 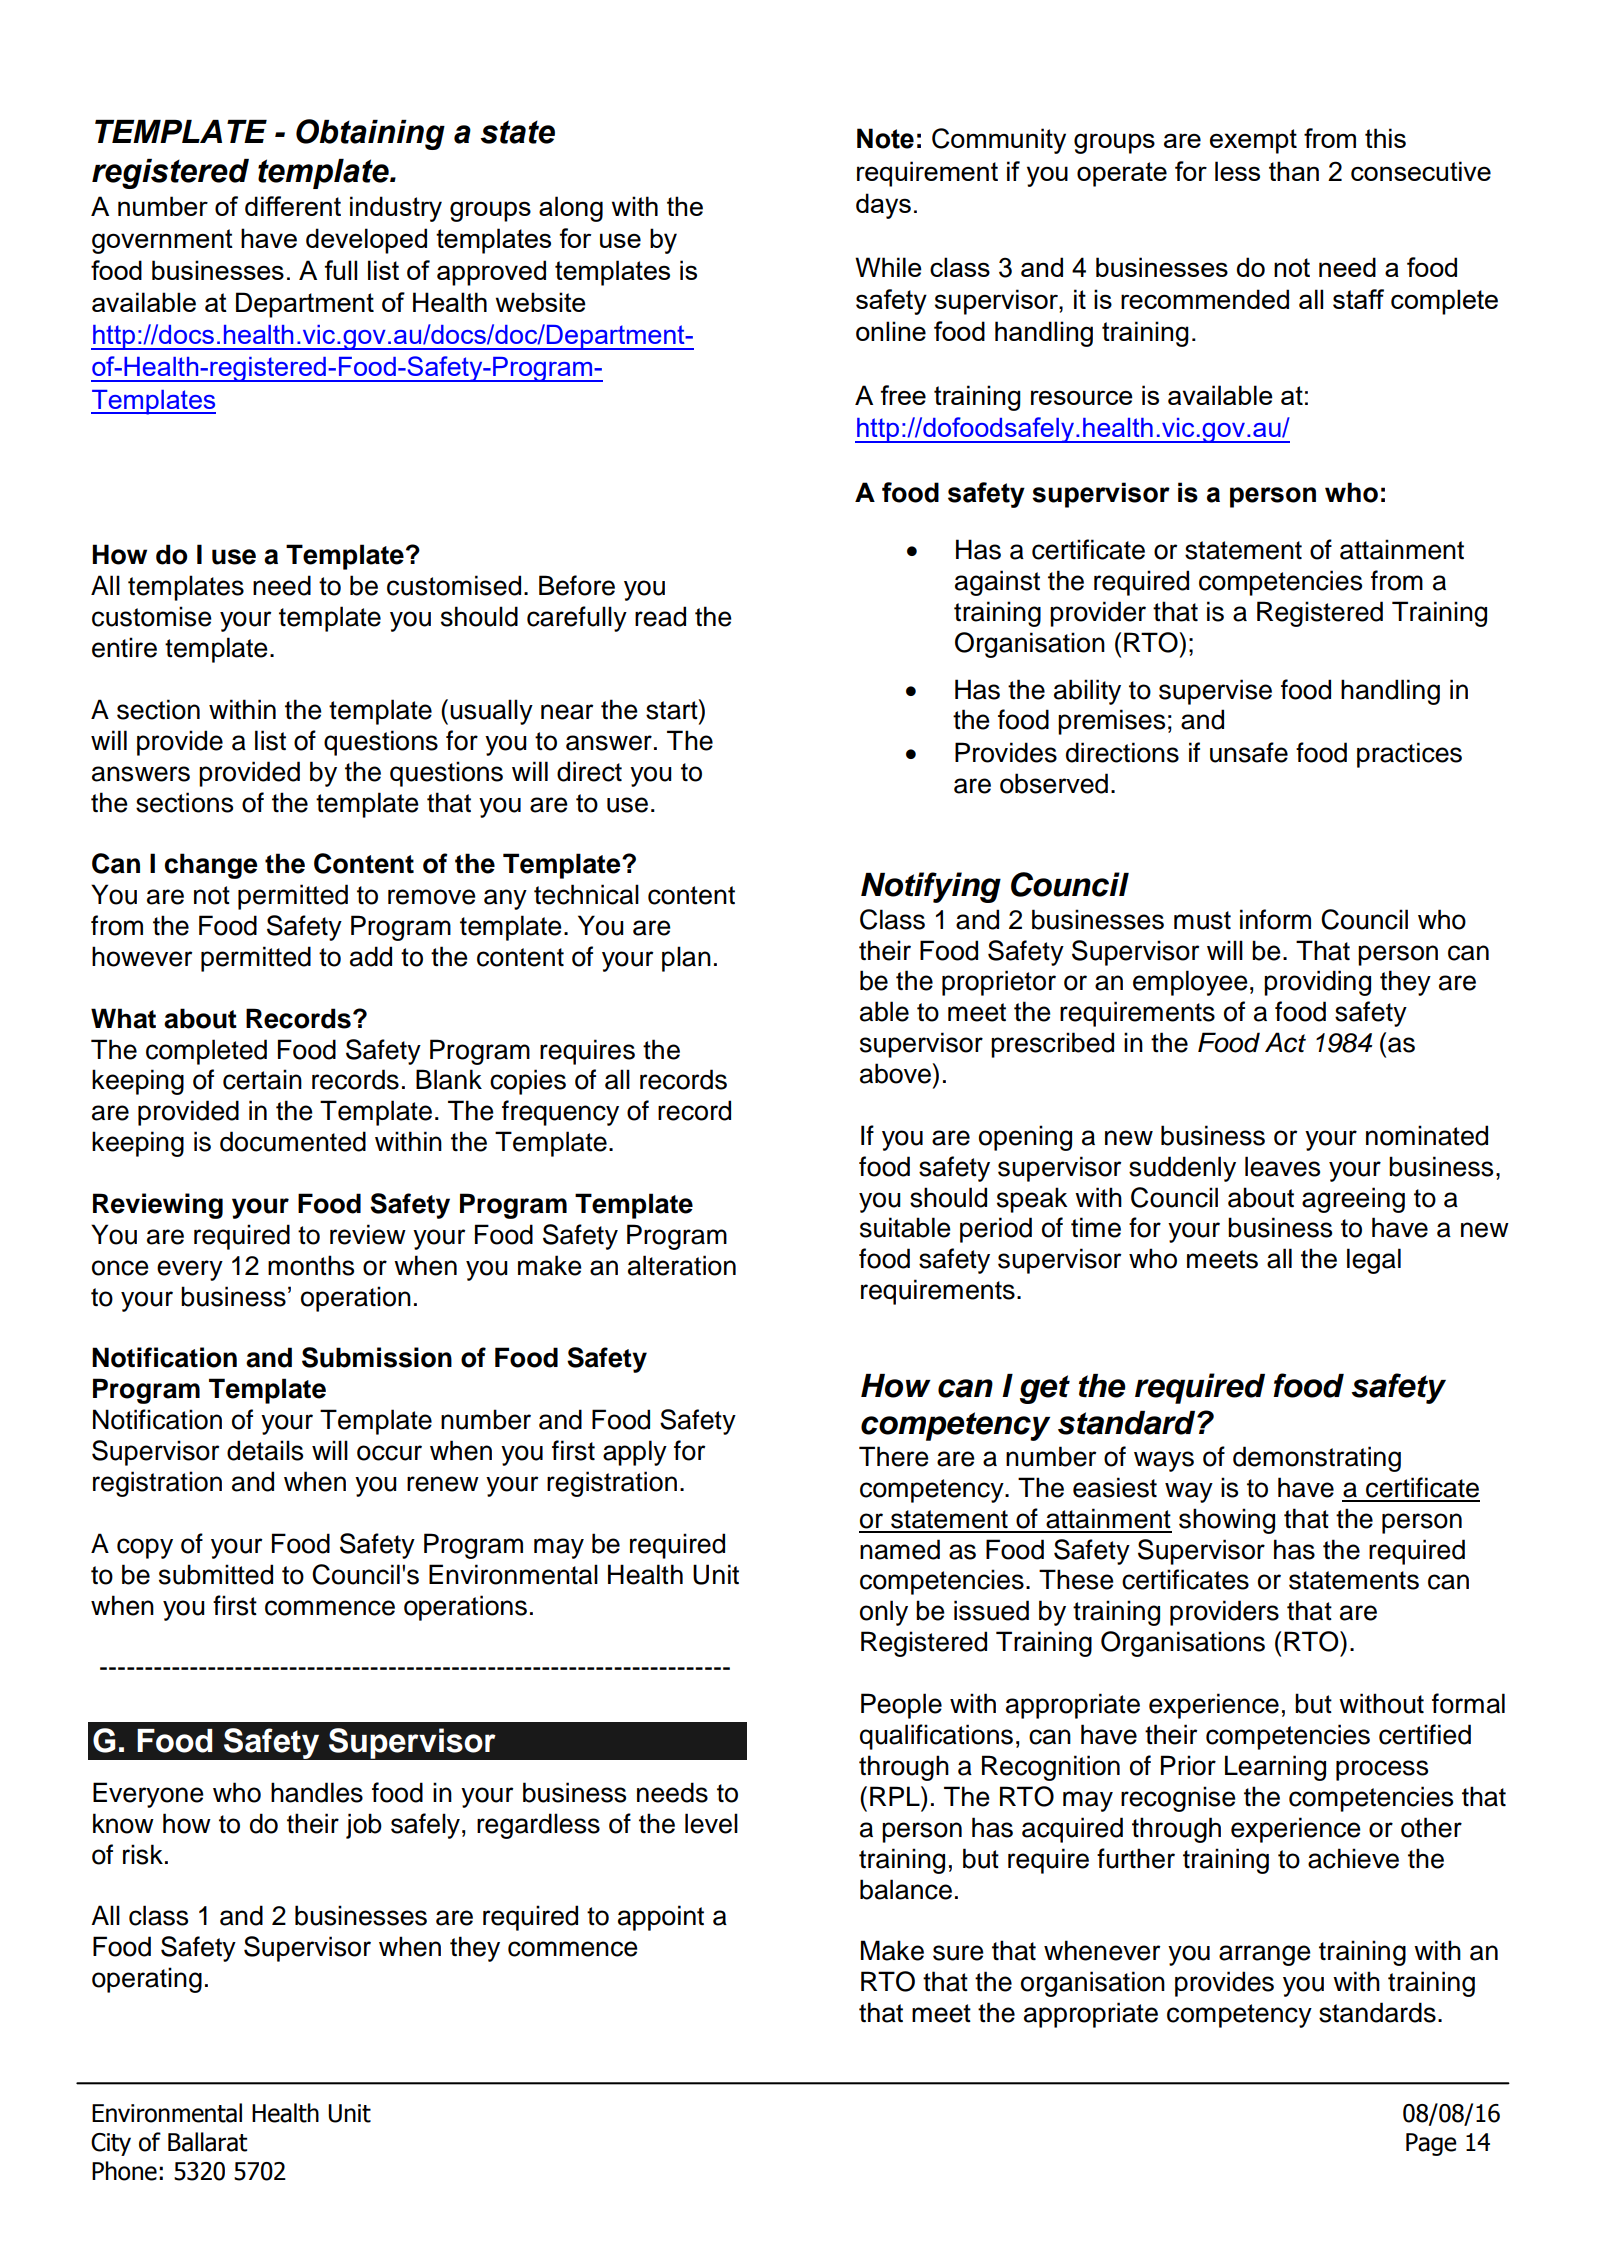 What do you see at coordinates (216, 1574) in the screenshot?
I see `submitted` at bounding box center [216, 1574].
